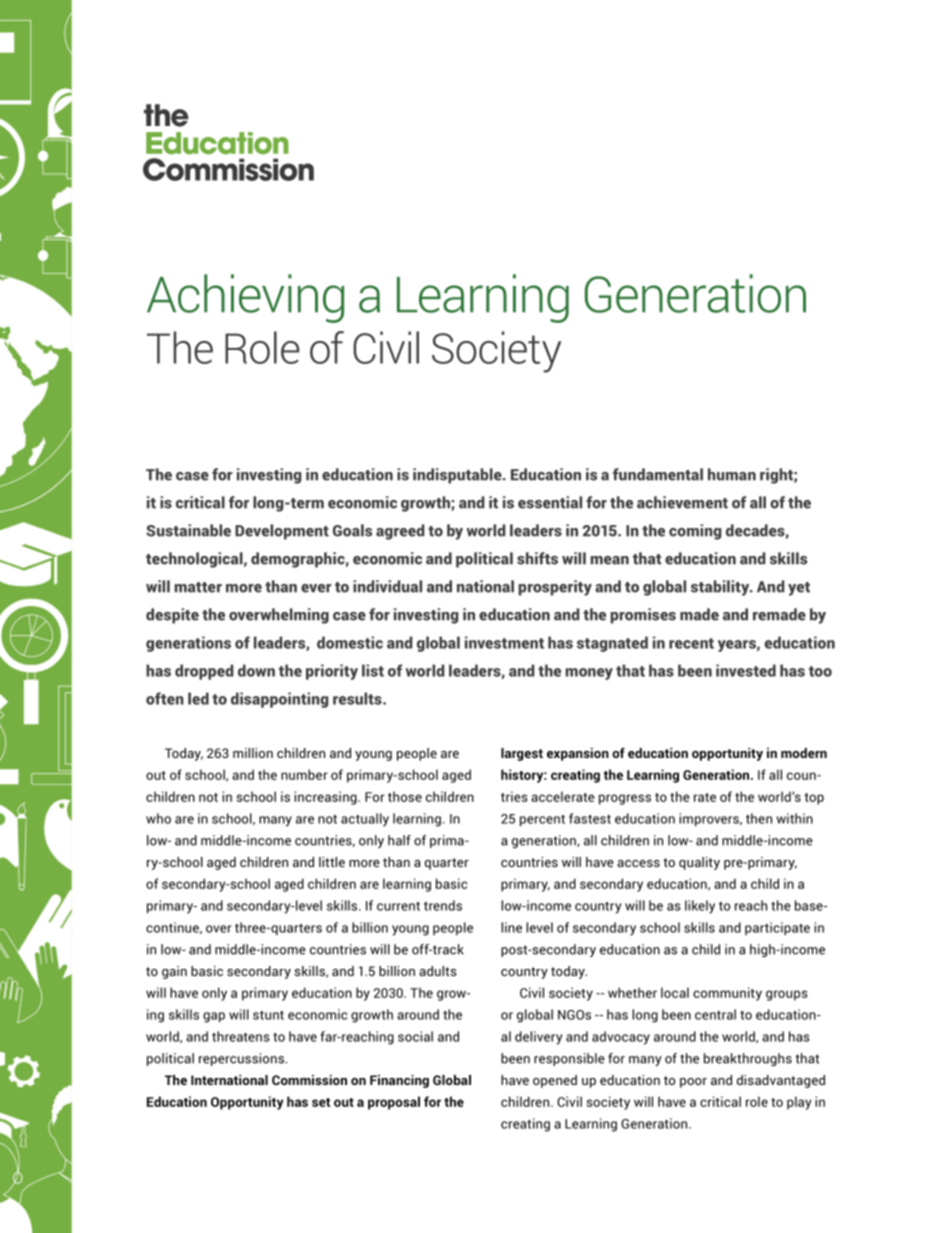  Describe the element at coordinates (245, 298) in the document. I see `Achieving` at that location.
